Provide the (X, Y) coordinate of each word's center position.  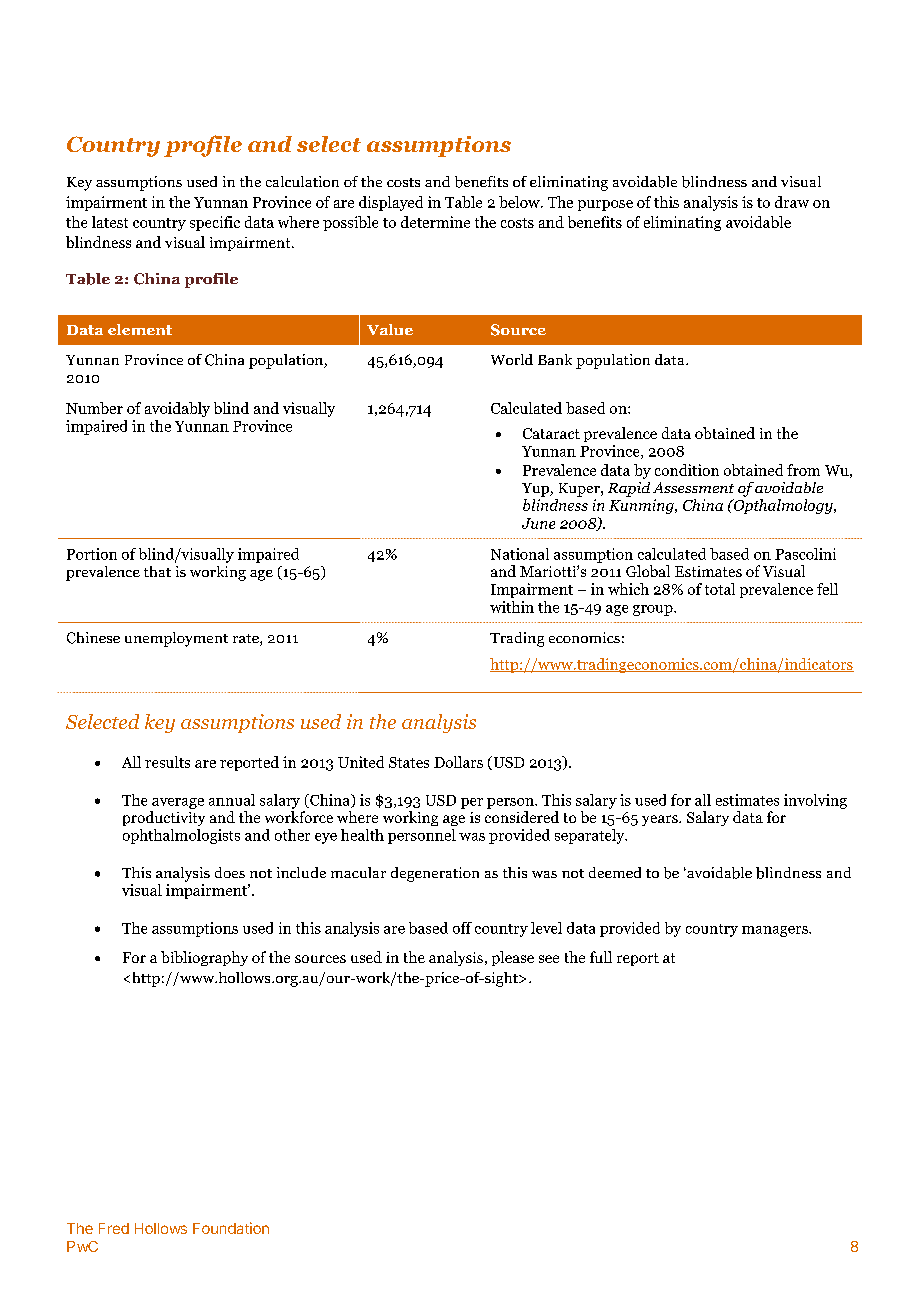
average (178, 803)
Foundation (231, 1228)
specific (215, 223)
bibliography (204, 958)
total (720, 589)
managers (776, 931)
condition (687, 470)
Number (94, 408)
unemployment (176, 639)
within (512, 607)
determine (435, 222)
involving (815, 801)
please (513, 958)
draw (792, 202)
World (512, 359)
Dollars (458, 762)
